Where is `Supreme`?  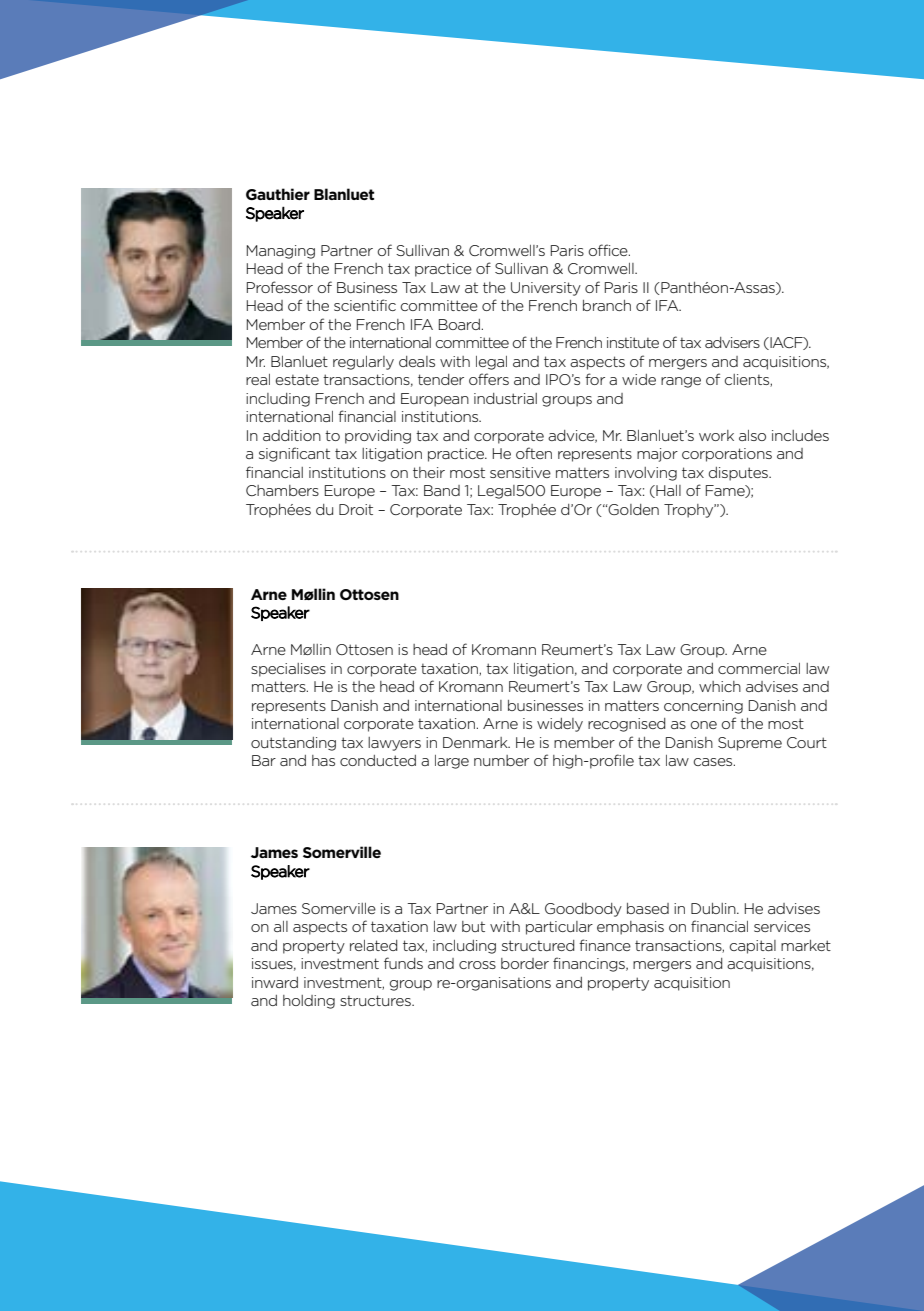 Supreme is located at coordinates (750, 744).
